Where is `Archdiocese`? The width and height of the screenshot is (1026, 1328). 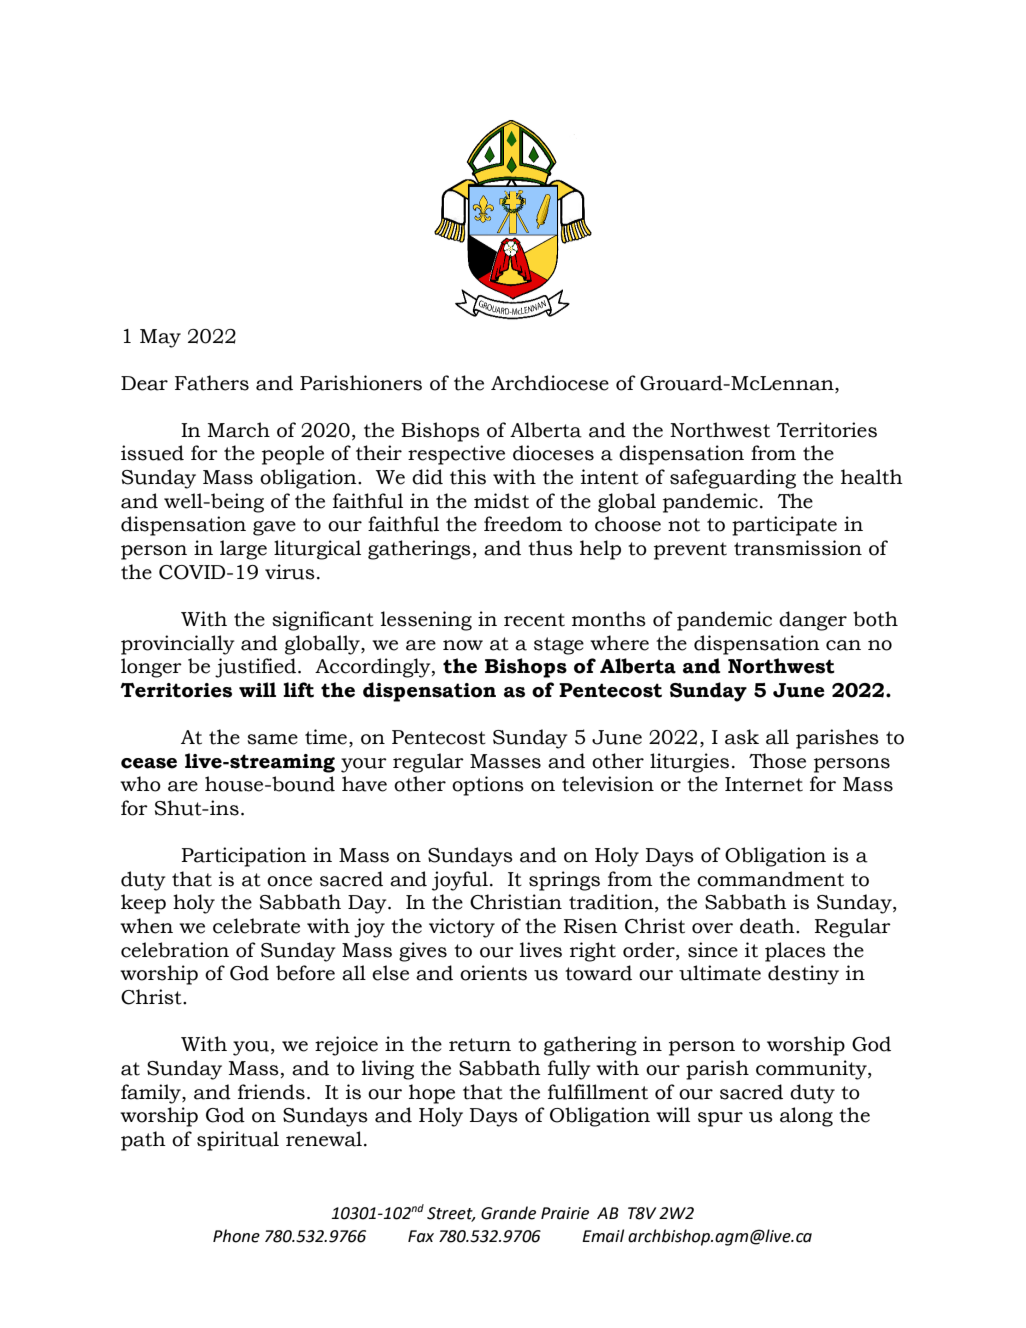
Archdiocese is located at coordinates (550, 383).
